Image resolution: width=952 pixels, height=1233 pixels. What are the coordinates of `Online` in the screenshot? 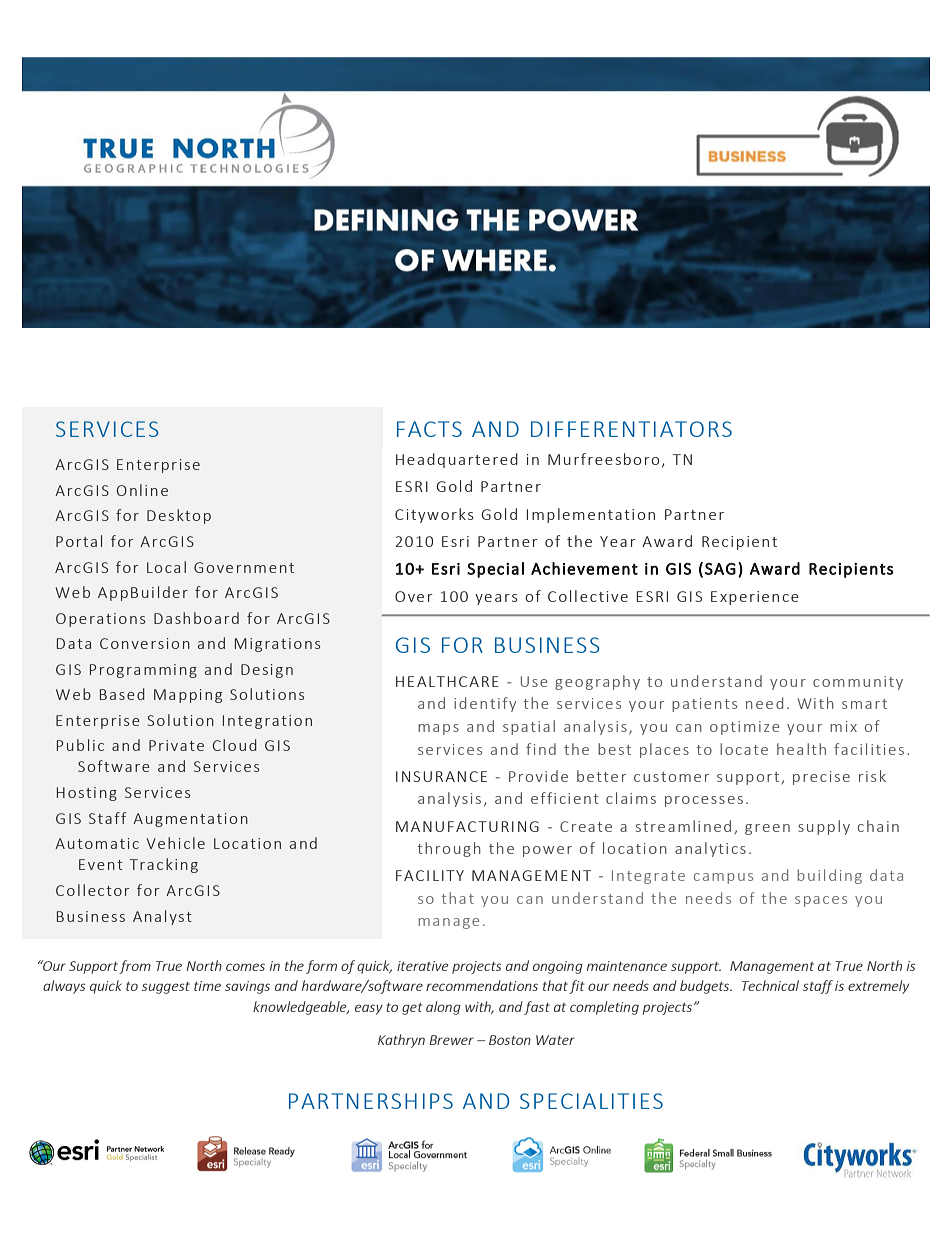 It's located at (142, 490).
